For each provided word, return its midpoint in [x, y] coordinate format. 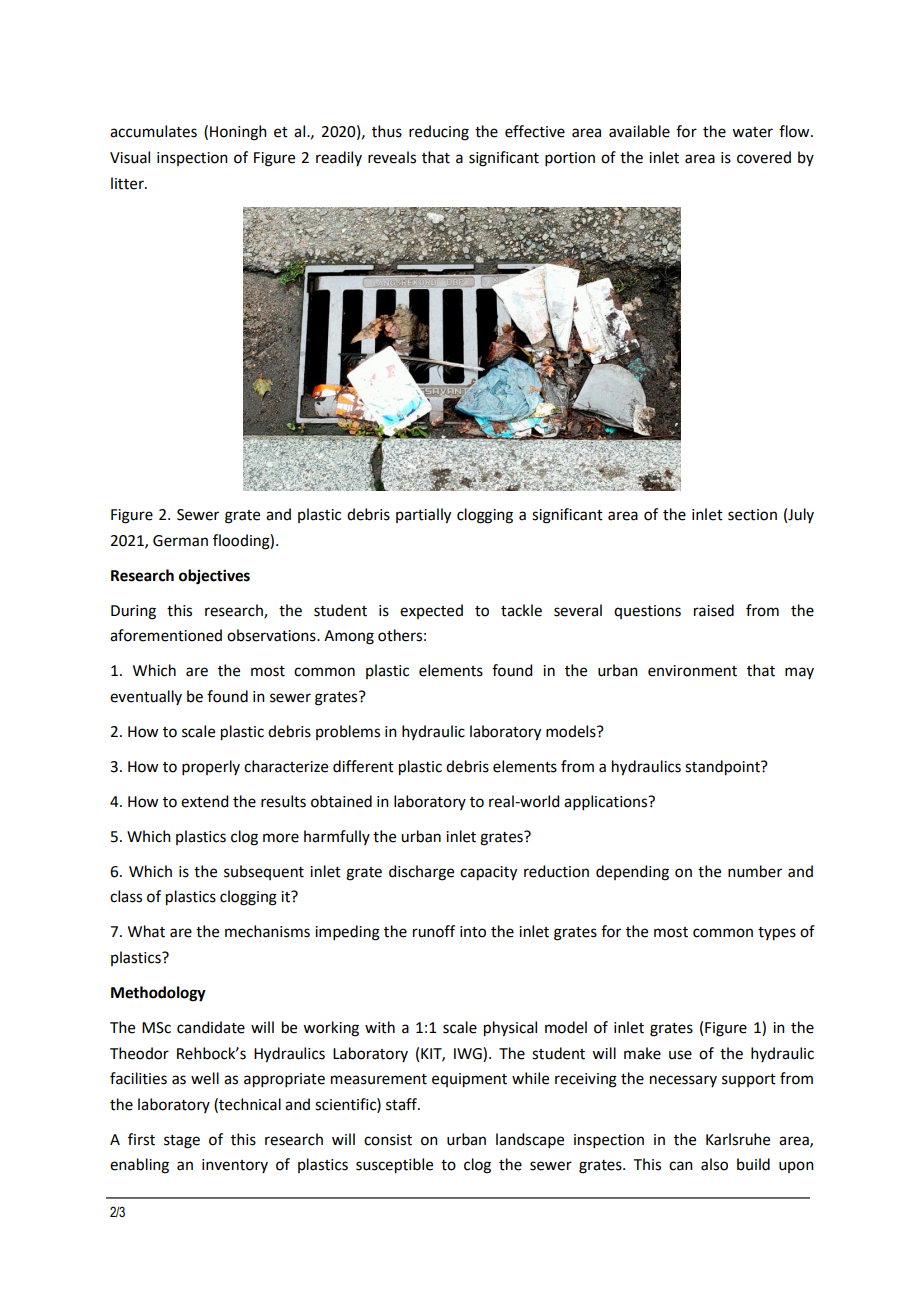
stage [182, 1142]
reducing [439, 133]
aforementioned [166, 635]
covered [764, 157]
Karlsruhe [738, 1139]
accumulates [153, 131]
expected [431, 611]
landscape [530, 1140]
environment [692, 671]
